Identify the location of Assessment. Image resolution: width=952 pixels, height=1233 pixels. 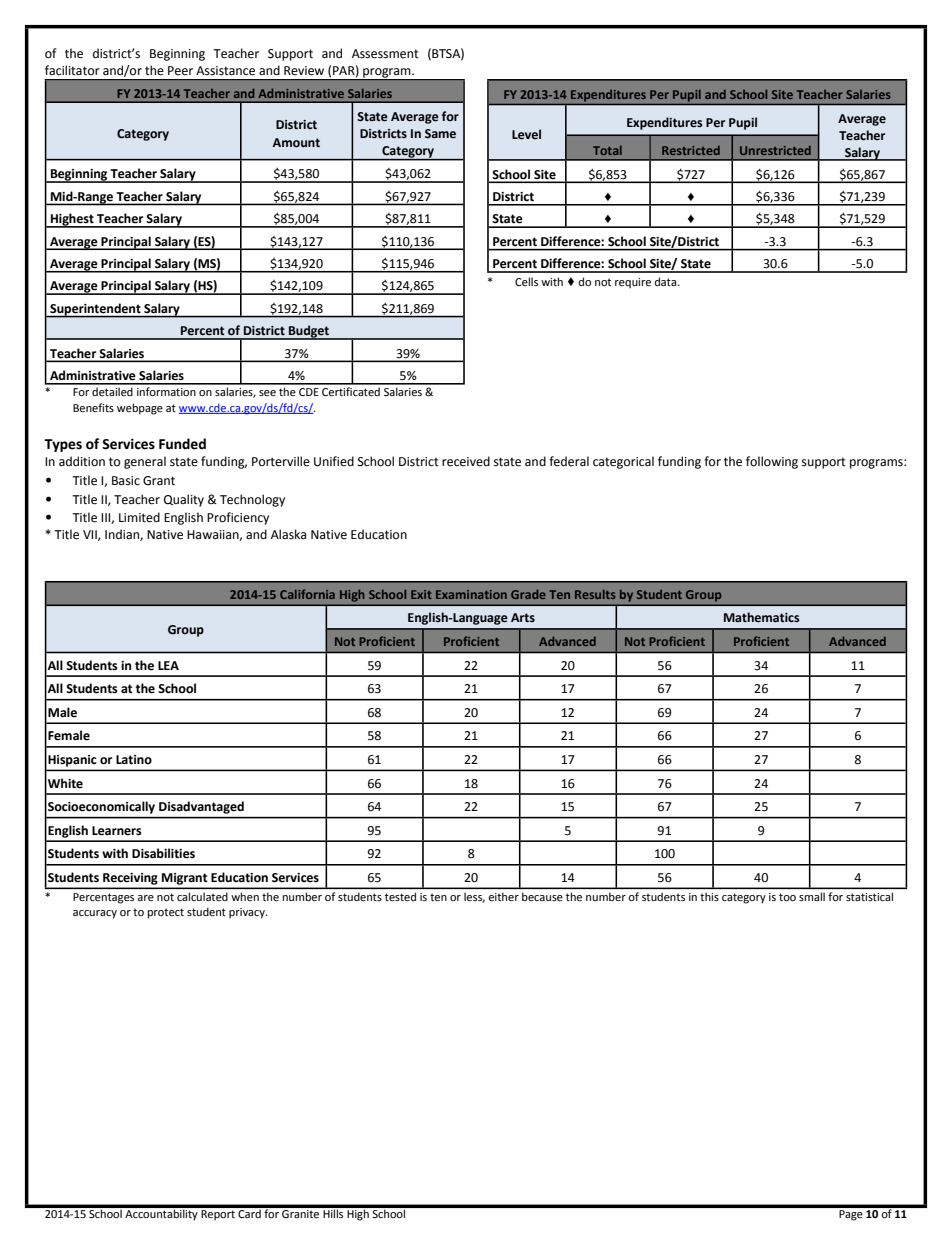
(385, 54).
